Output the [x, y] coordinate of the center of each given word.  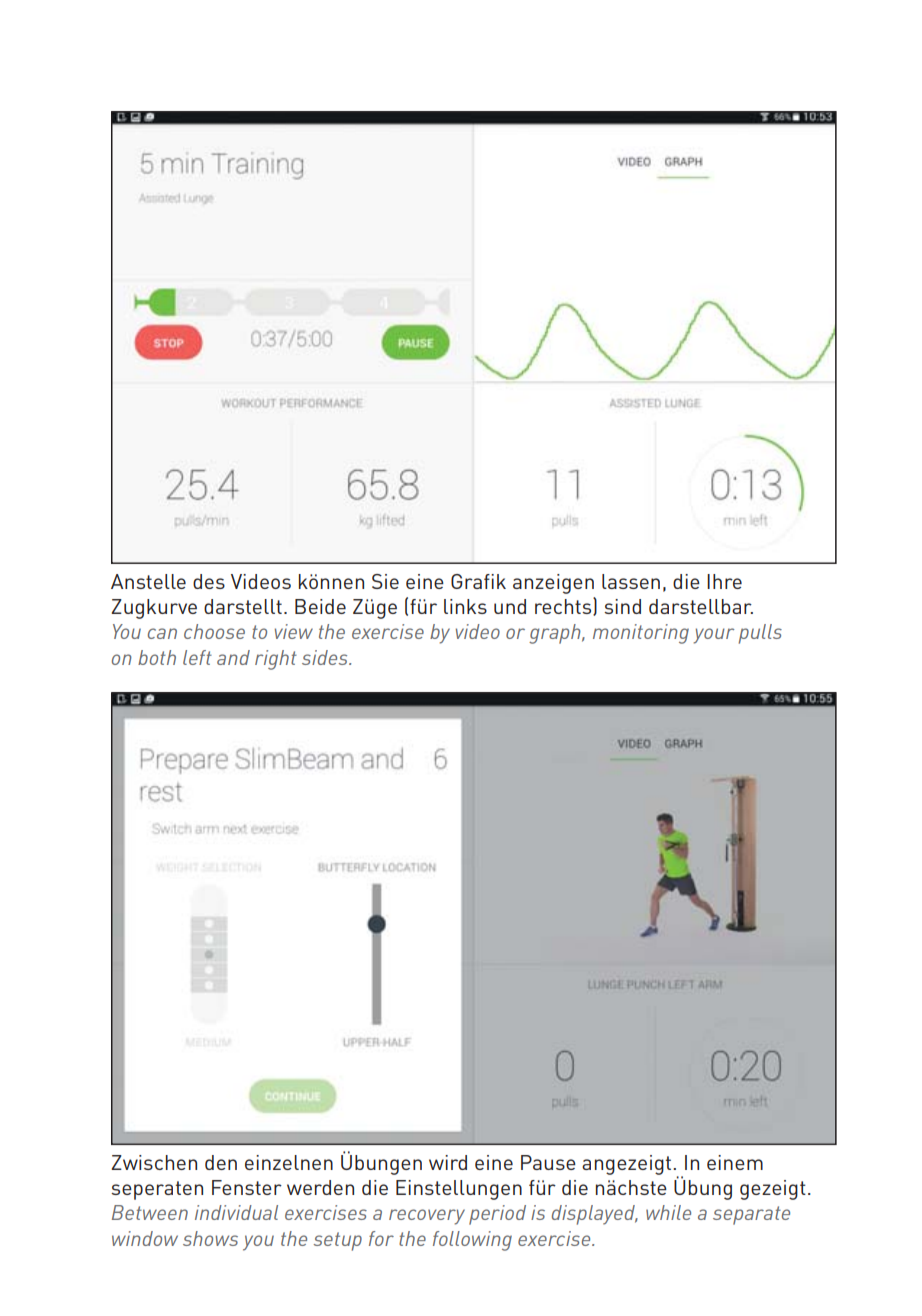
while [668, 1212]
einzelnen [289, 1162]
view [294, 631]
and [233, 657]
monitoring [641, 634]
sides [326, 657]
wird [448, 1162]
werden [320, 1187]
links [465, 606]
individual [236, 1212]
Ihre [724, 581]
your [713, 636]
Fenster [247, 1187]
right [276, 660]
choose [214, 631]
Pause [548, 1162]
